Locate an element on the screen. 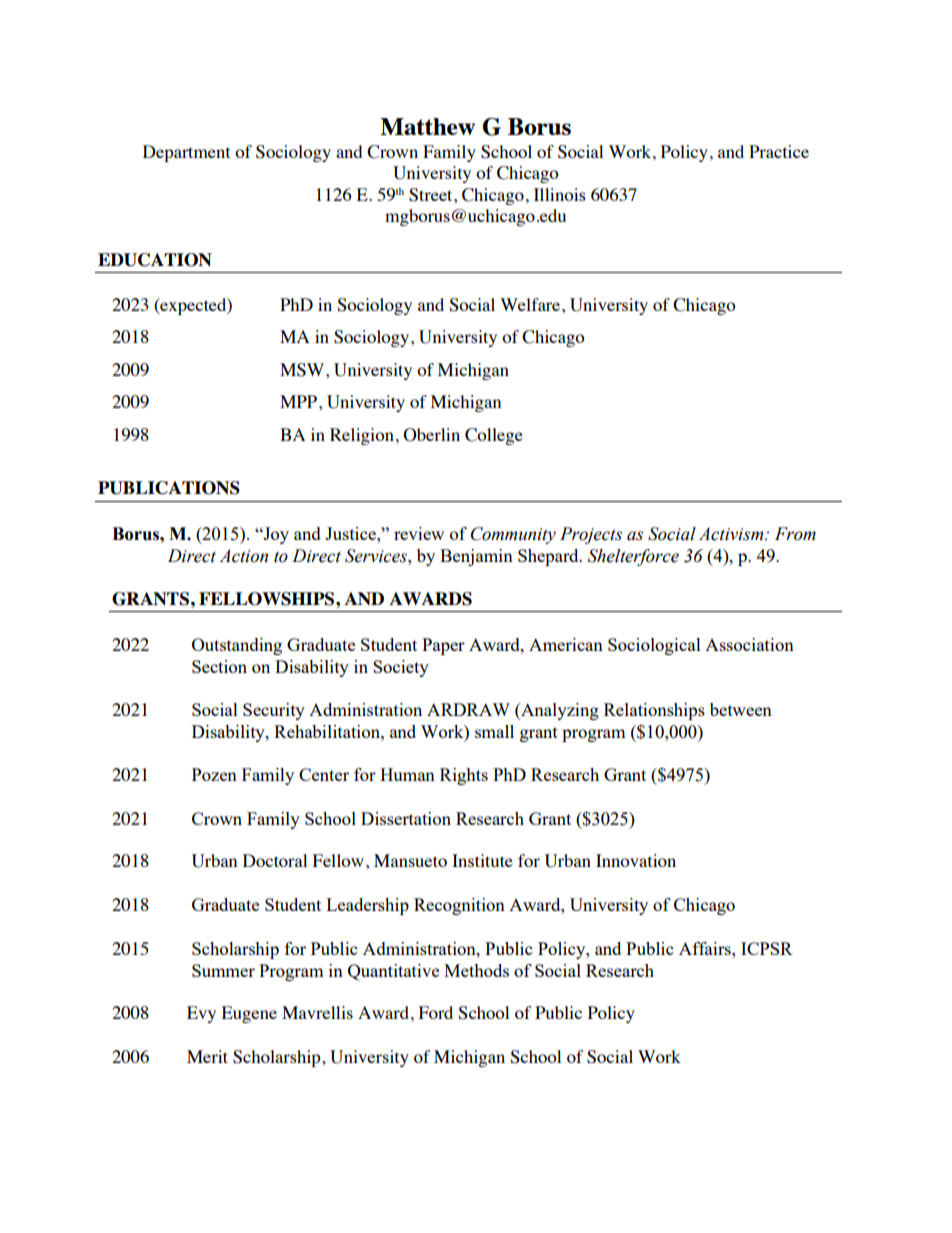 This screenshot has width=952, height=1233. between is located at coordinates (741, 709).
